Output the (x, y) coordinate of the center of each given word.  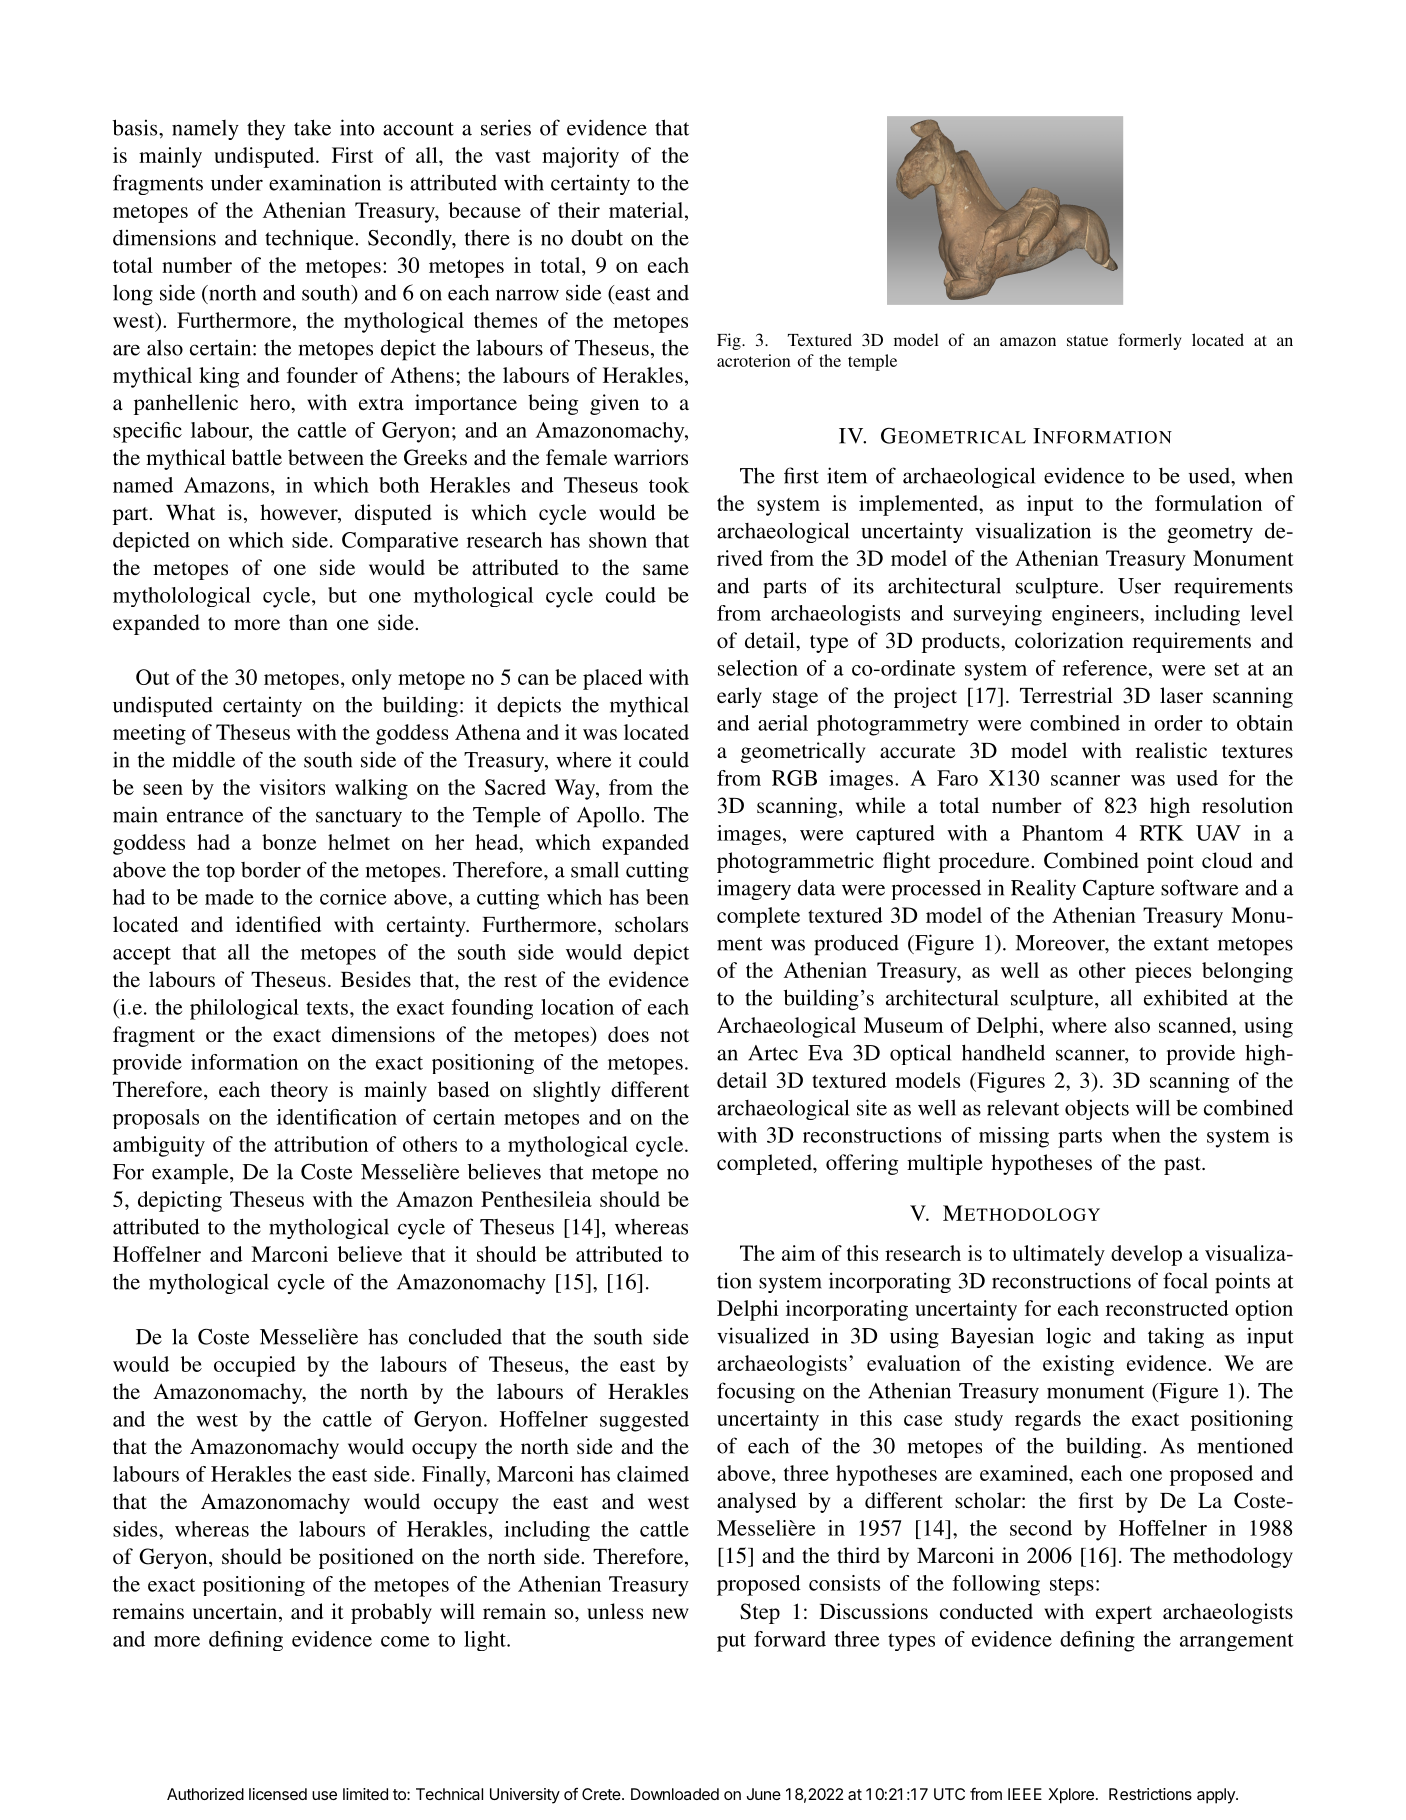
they (266, 129)
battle (257, 457)
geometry (1210, 534)
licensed (278, 1794)
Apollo (609, 817)
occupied (255, 1366)
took (669, 485)
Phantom (1062, 833)
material (647, 210)
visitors (292, 787)
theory (299, 1091)
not (674, 1035)
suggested (644, 1421)
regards (1048, 1420)
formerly (1149, 341)
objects (1097, 1109)
